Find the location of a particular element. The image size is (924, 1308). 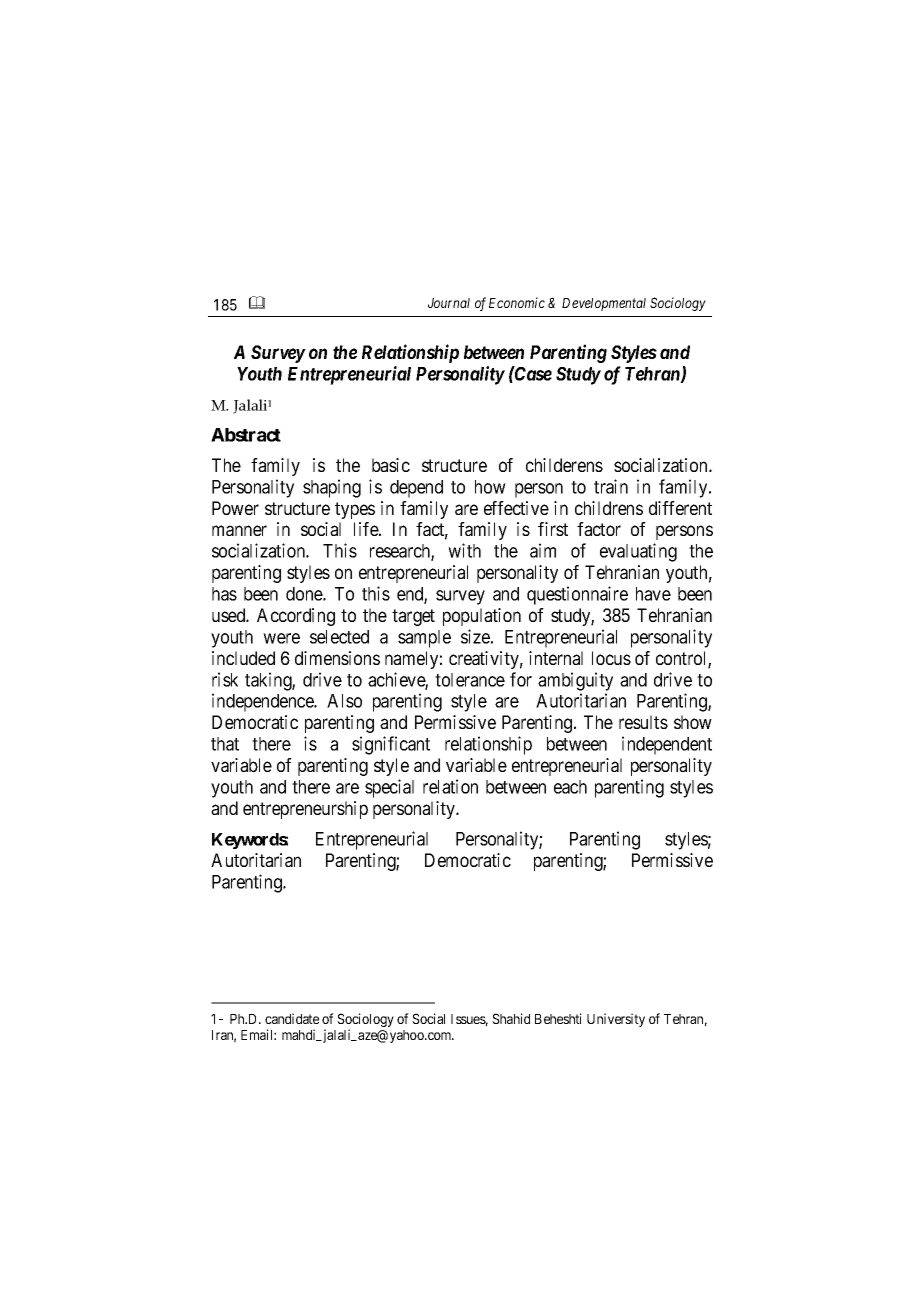

locus is located at coordinates (611, 658).
